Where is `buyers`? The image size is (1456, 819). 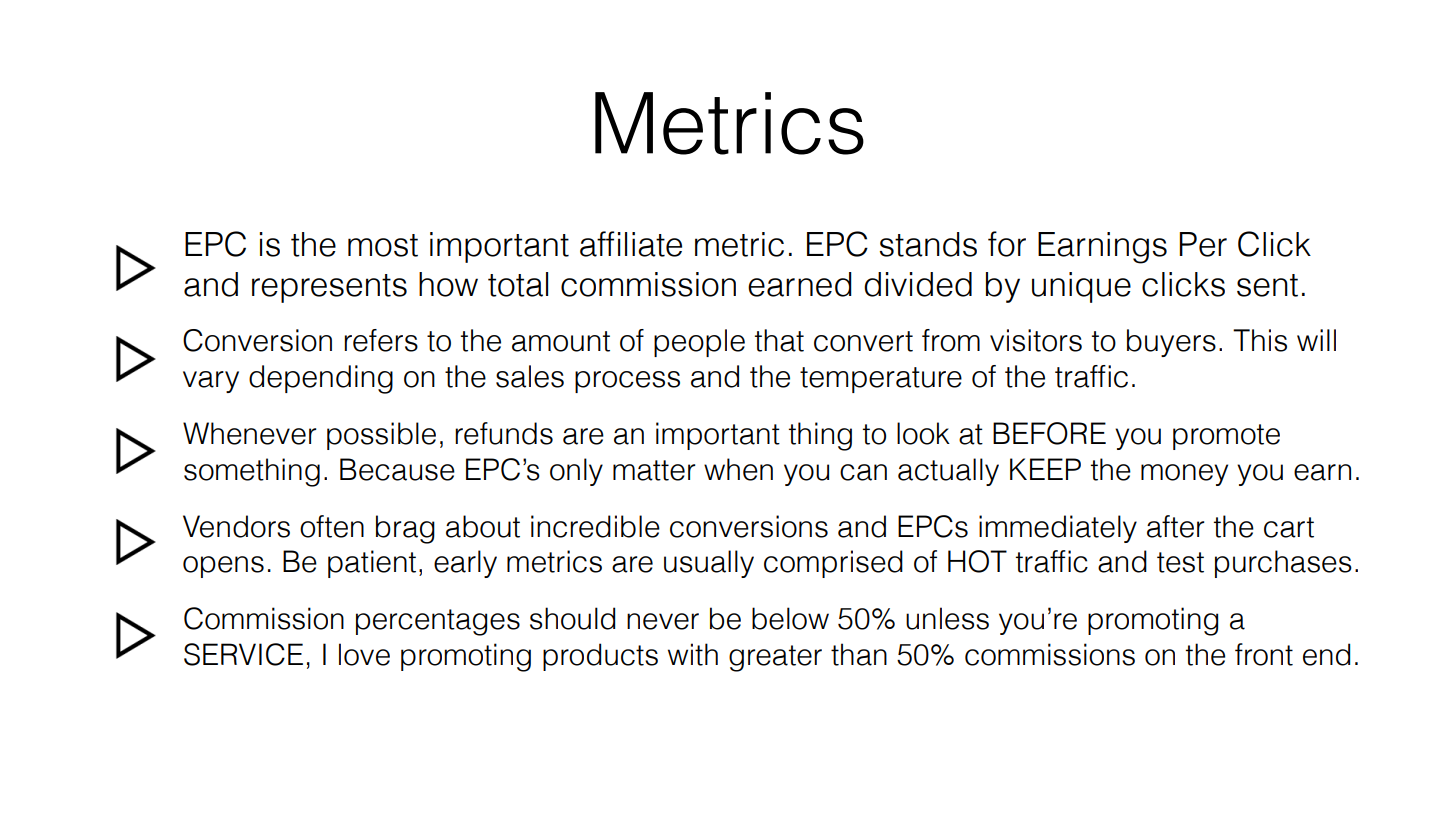
buyers is located at coordinates (1171, 343).
